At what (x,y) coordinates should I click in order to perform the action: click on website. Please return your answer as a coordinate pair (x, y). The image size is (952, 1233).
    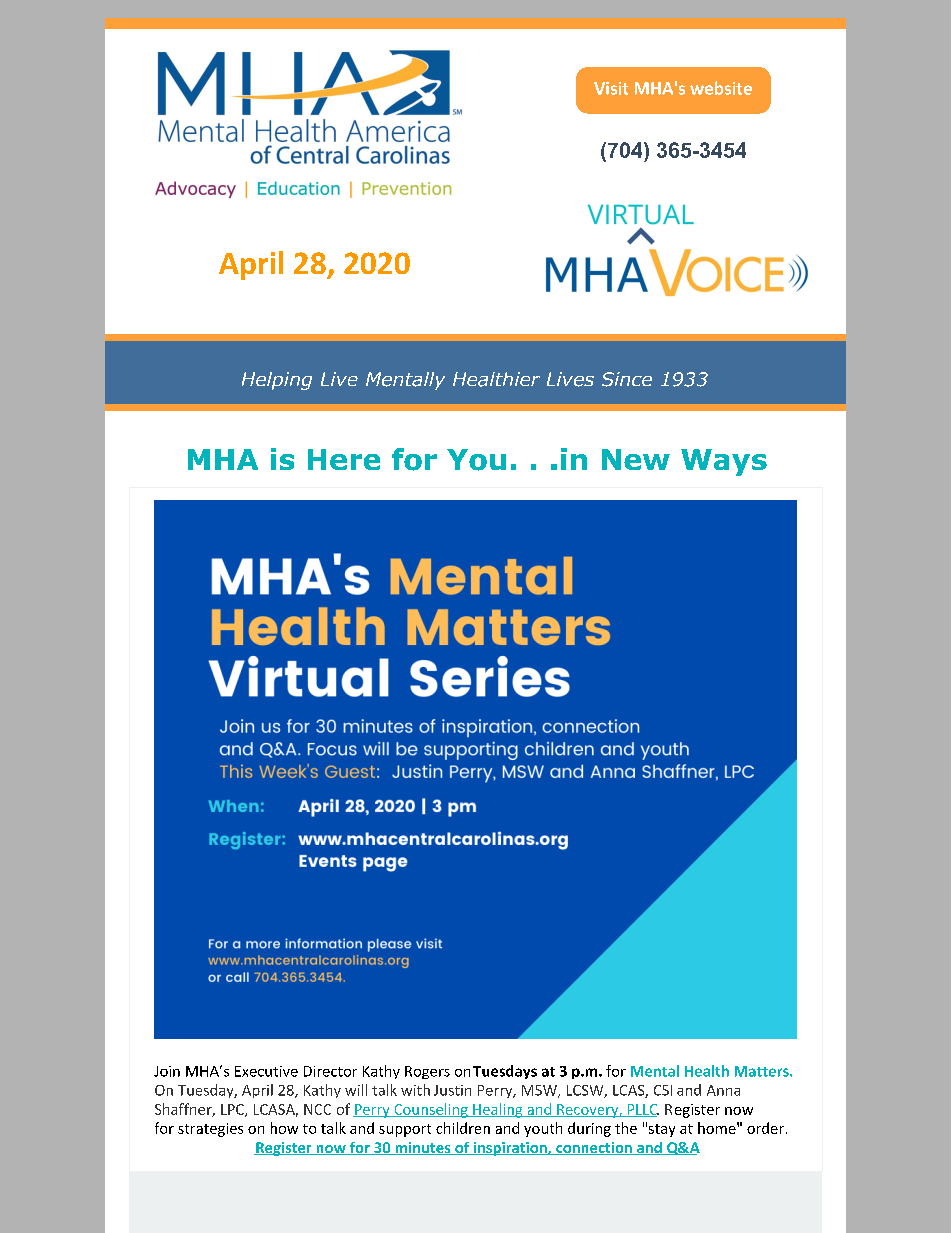
    Looking at the image, I should click on (721, 88).
